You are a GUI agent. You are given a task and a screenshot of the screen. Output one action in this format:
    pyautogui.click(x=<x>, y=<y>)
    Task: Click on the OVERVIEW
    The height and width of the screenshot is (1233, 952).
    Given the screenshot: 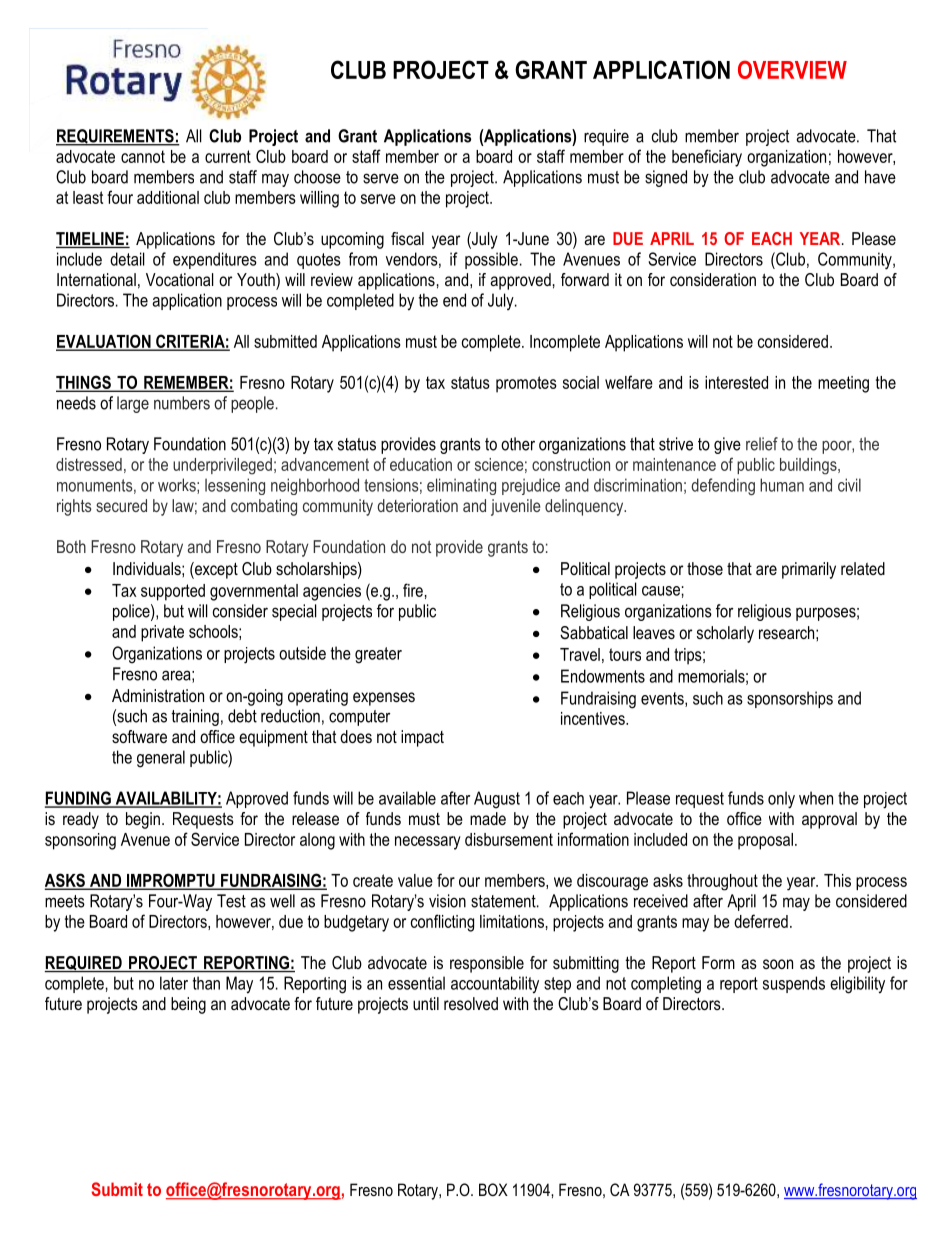 What is the action you would take?
    pyautogui.click(x=792, y=69)
